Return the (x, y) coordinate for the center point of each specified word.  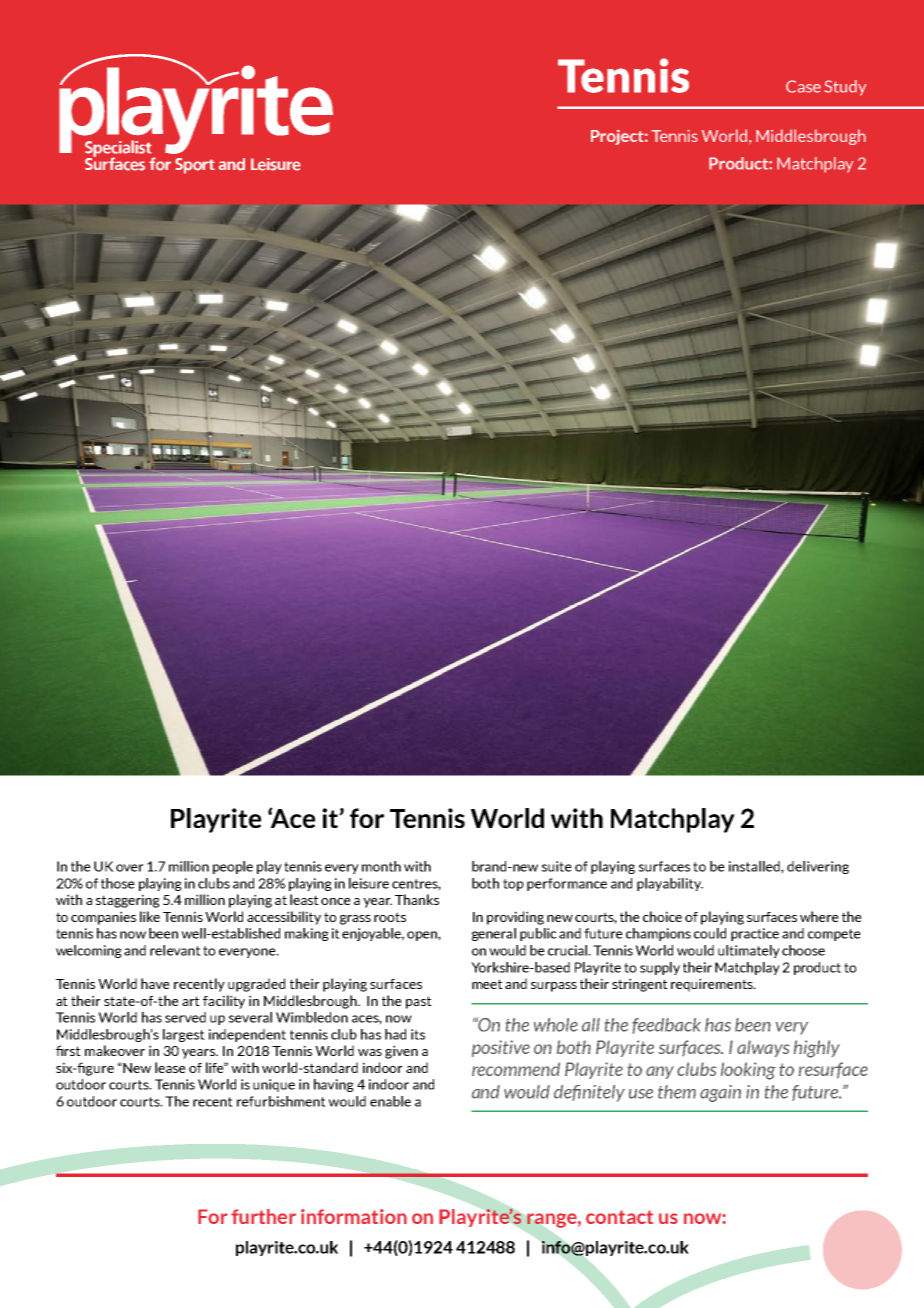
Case (803, 86)
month (381, 866)
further (263, 1216)
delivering (818, 867)
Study (845, 88)
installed (755, 867)
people (233, 867)
